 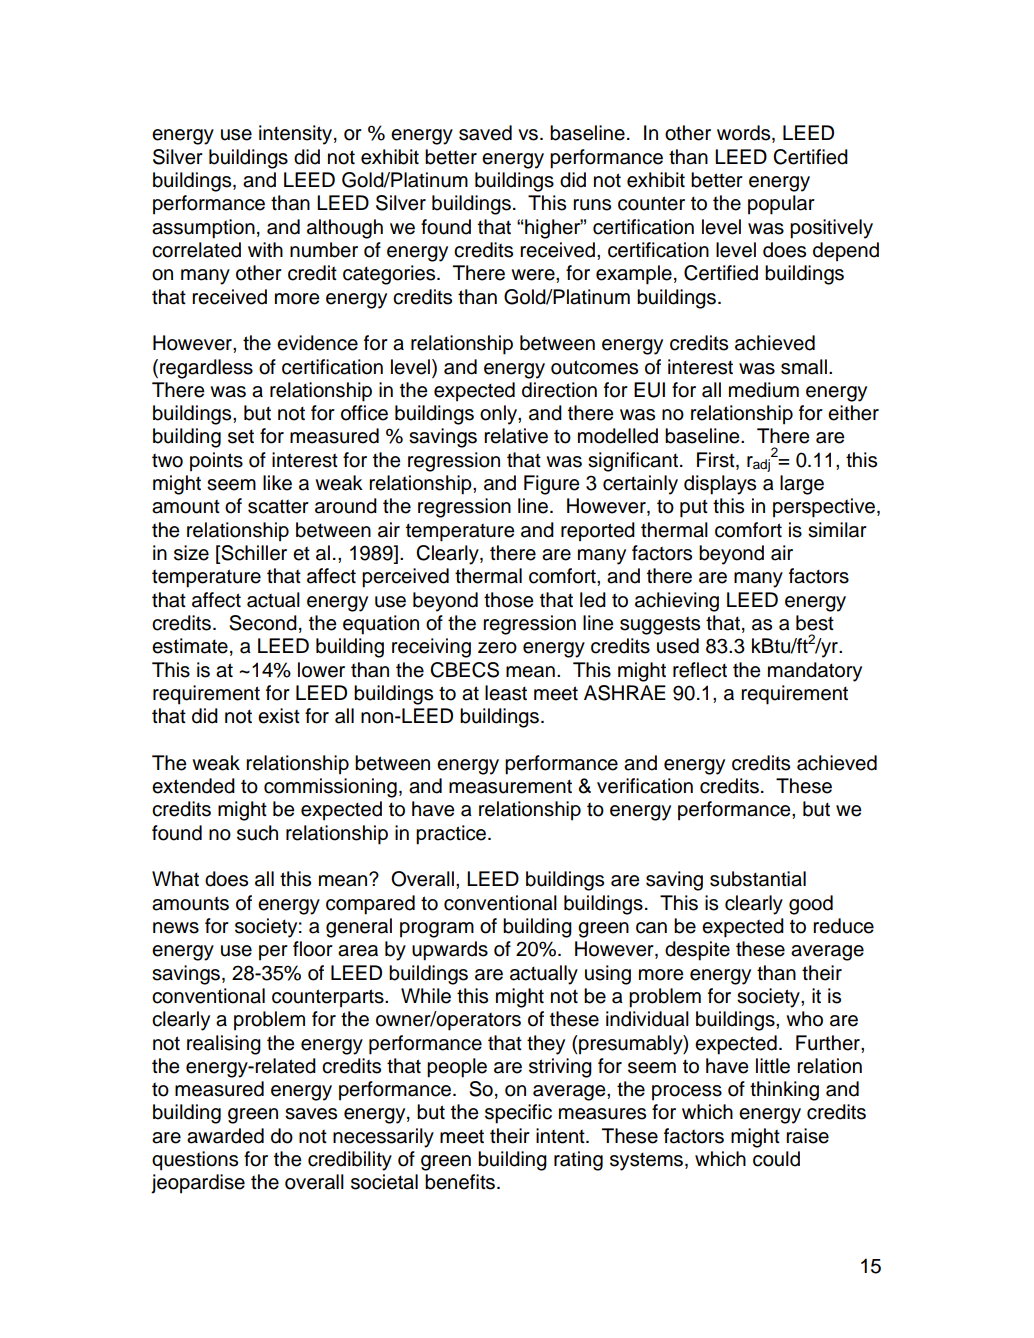 What do you see at coordinates (203, 229) in the screenshot?
I see `assumption` at bounding box center [203, 229].
